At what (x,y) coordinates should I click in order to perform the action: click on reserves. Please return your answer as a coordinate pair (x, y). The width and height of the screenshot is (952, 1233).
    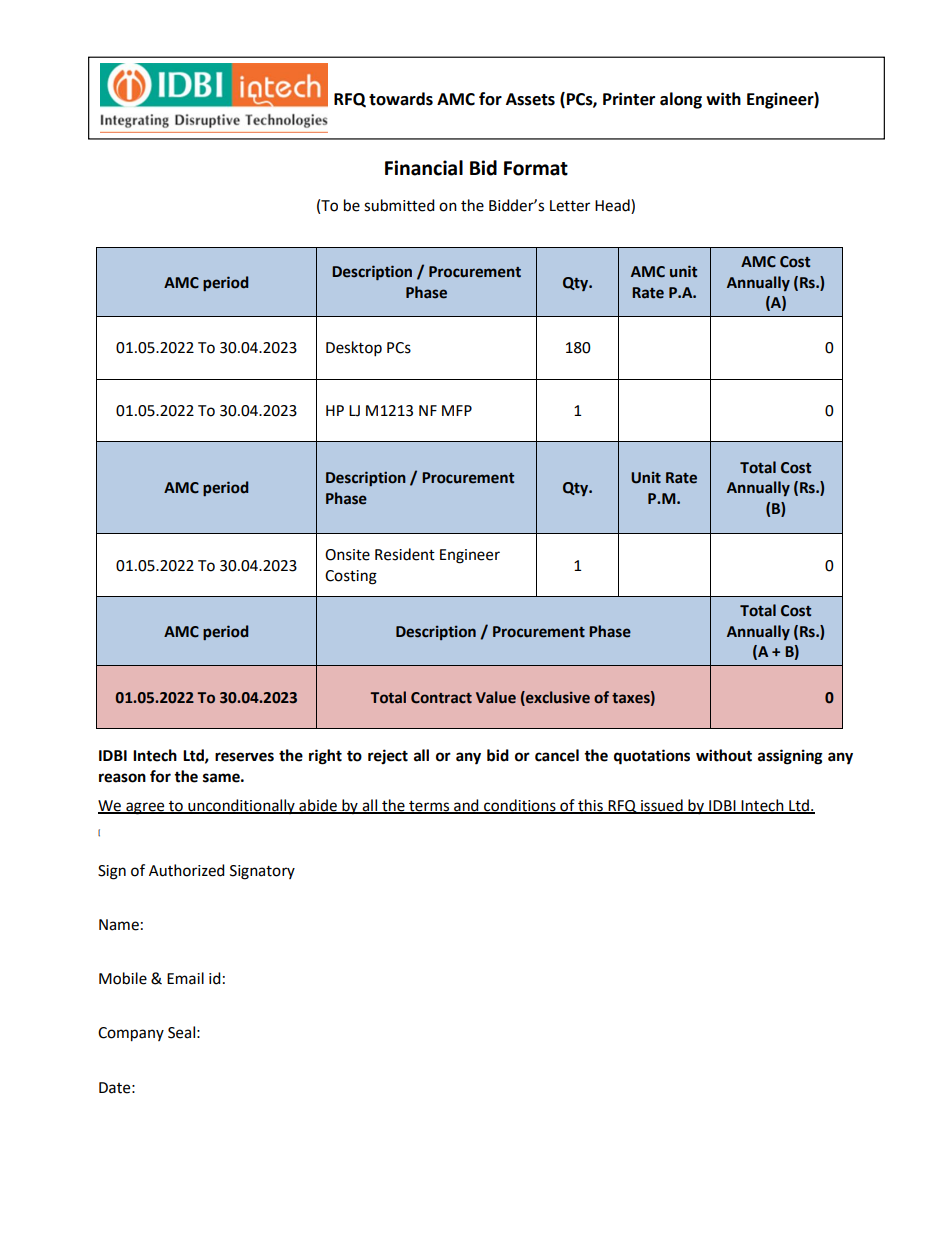
    Looking at the image, I should click on (244, 757).
